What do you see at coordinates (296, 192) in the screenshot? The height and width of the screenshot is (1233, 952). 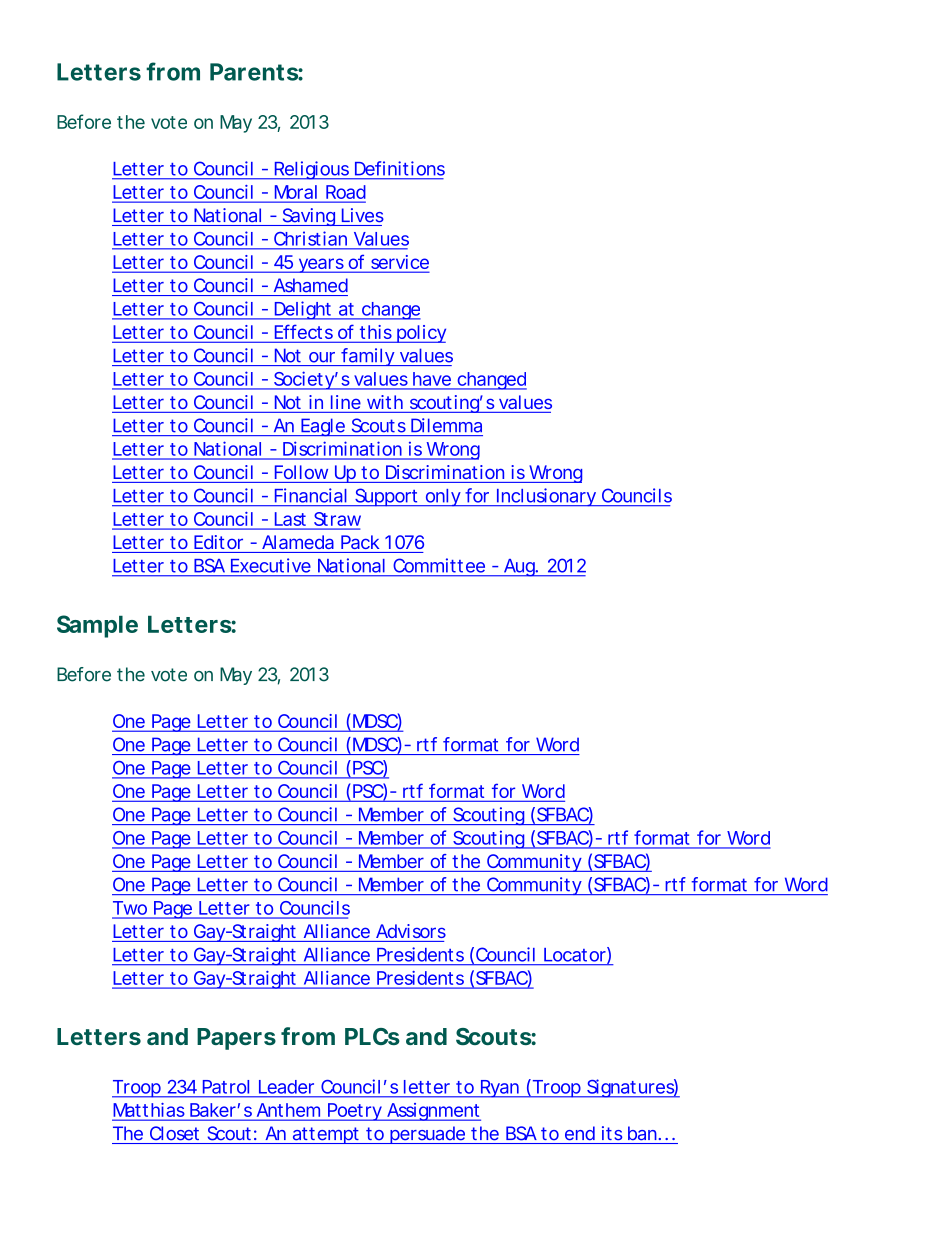 I see `Moral` at bounding box center [296, 192].
